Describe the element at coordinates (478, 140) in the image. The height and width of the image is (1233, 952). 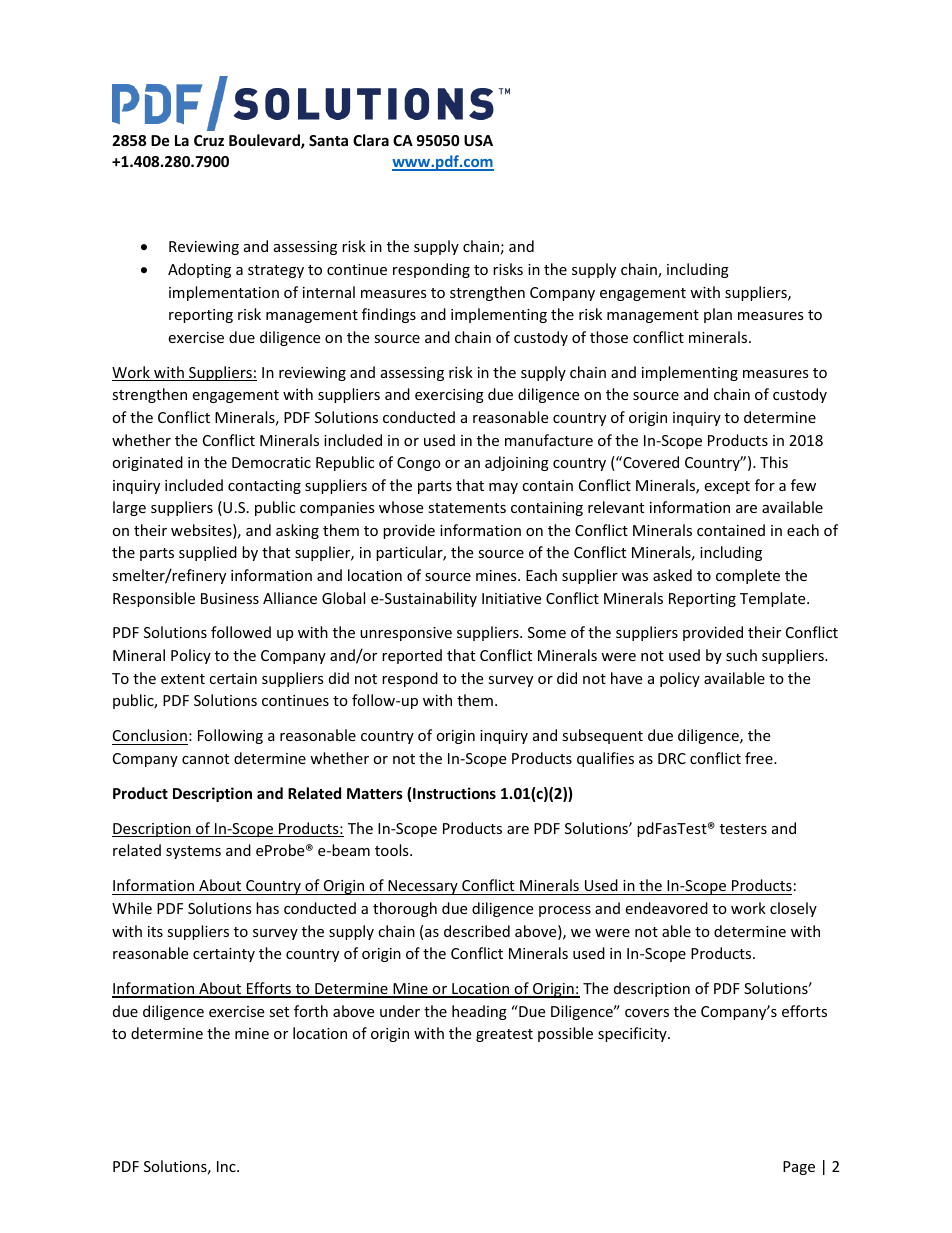
I see `USA` at that location.
